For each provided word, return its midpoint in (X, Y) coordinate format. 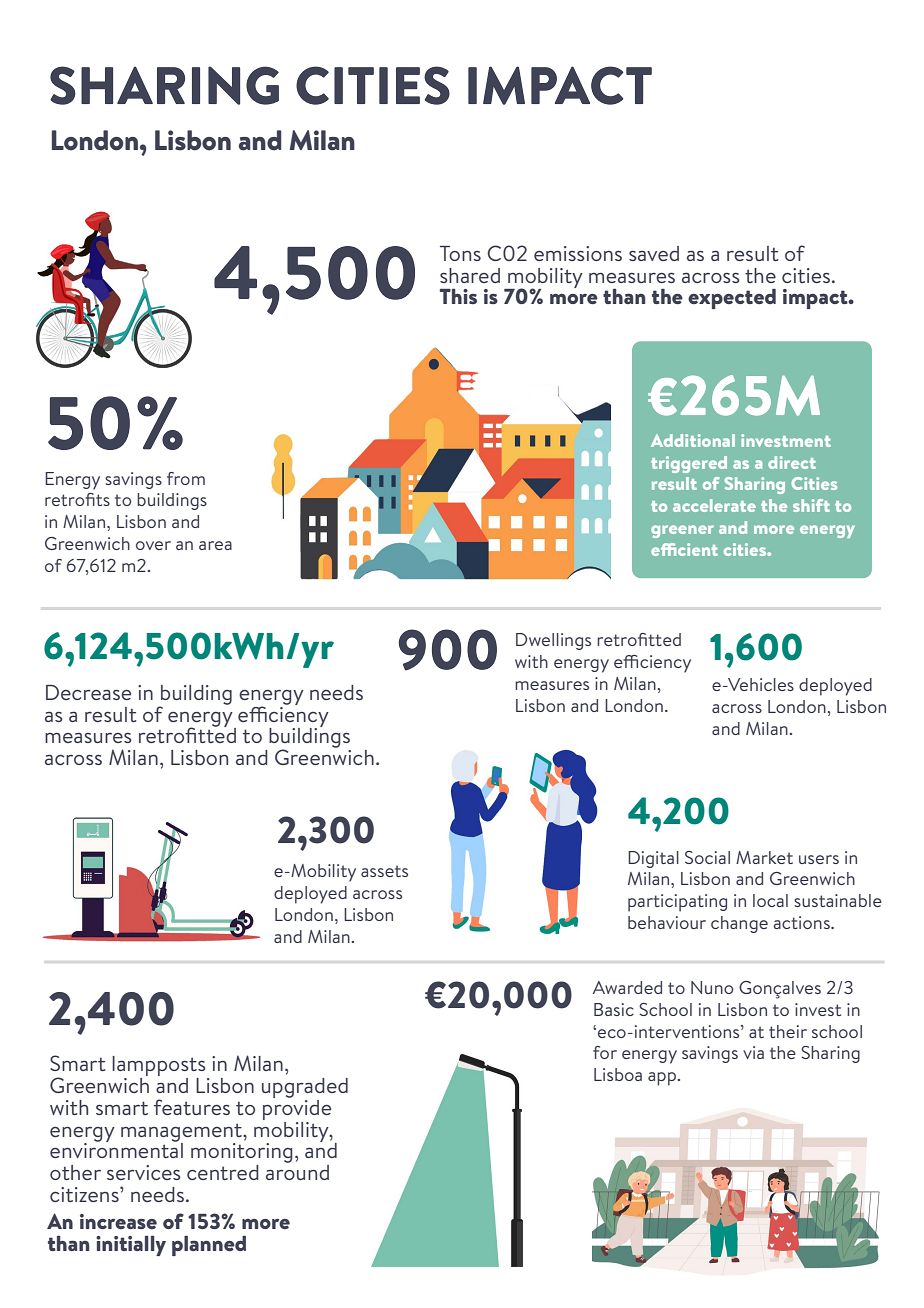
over (153, 545)
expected (732, 299)
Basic (614, 1009)
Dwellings (553, 641)
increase (118, 1221)
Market (764, 857)
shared (470, 275)
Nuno (712, 987)
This (458, 296)
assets (384, 871)
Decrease (88, 692)
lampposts (160, 1067)
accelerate (714, 505)
